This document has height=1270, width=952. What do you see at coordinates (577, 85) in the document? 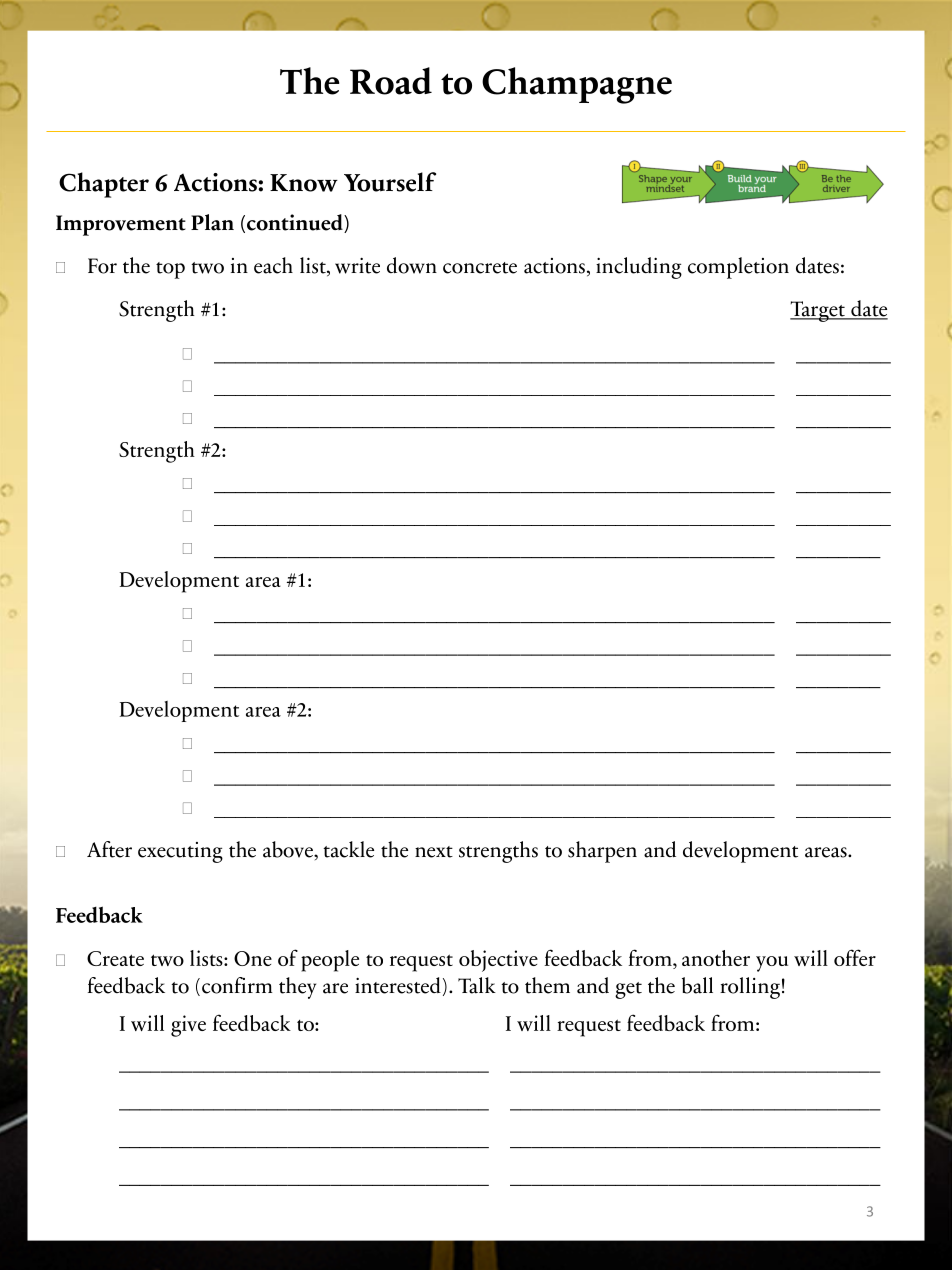
I see `Champagne` at bounding box center [577, 85].
